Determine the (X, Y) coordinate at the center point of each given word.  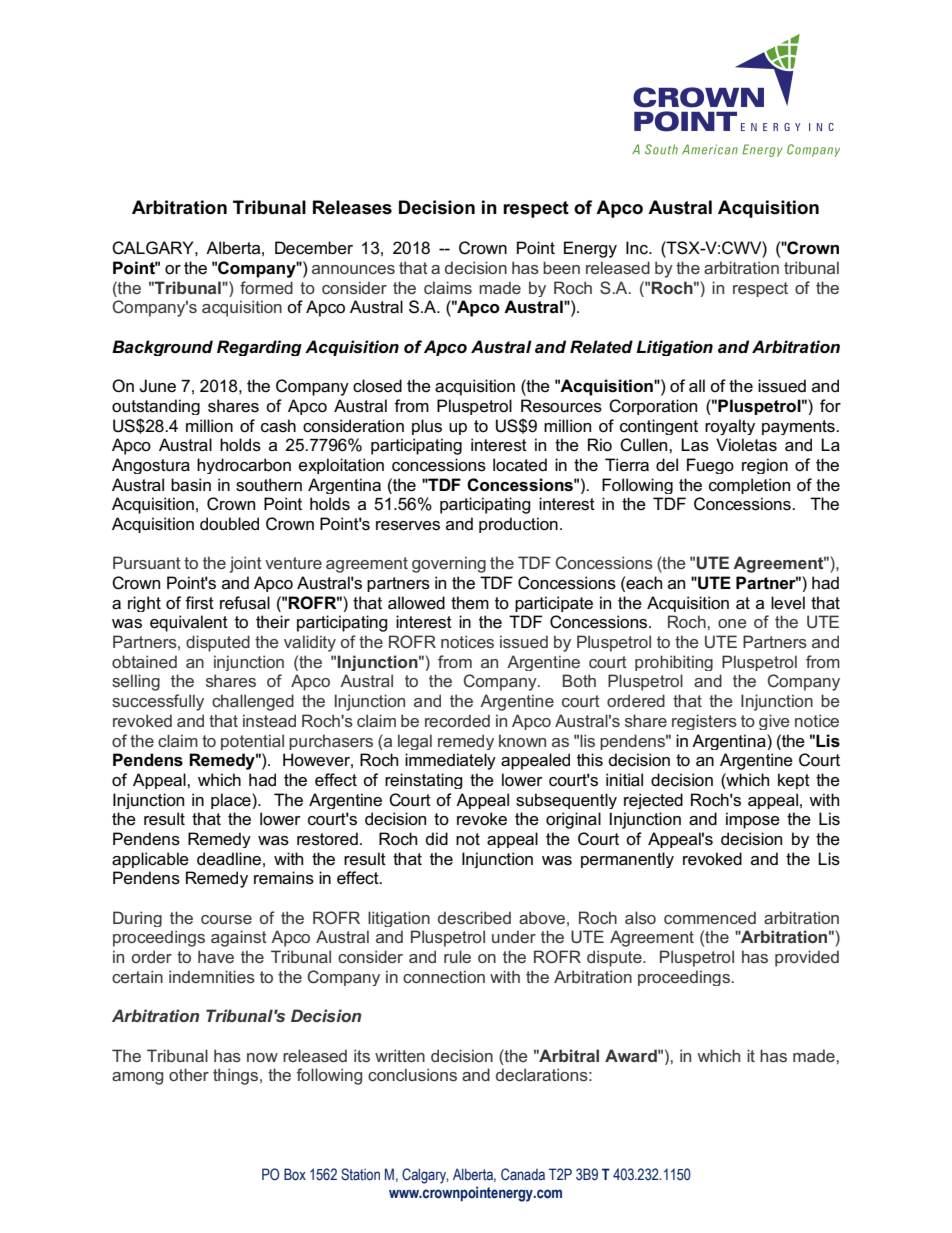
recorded (457, 720)
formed (266, 287)
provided (807, 958)
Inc (638, 247)
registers (704, 722)
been (561, 267)
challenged (253, 702)
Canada (523, 1174)
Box (295, 1174)
